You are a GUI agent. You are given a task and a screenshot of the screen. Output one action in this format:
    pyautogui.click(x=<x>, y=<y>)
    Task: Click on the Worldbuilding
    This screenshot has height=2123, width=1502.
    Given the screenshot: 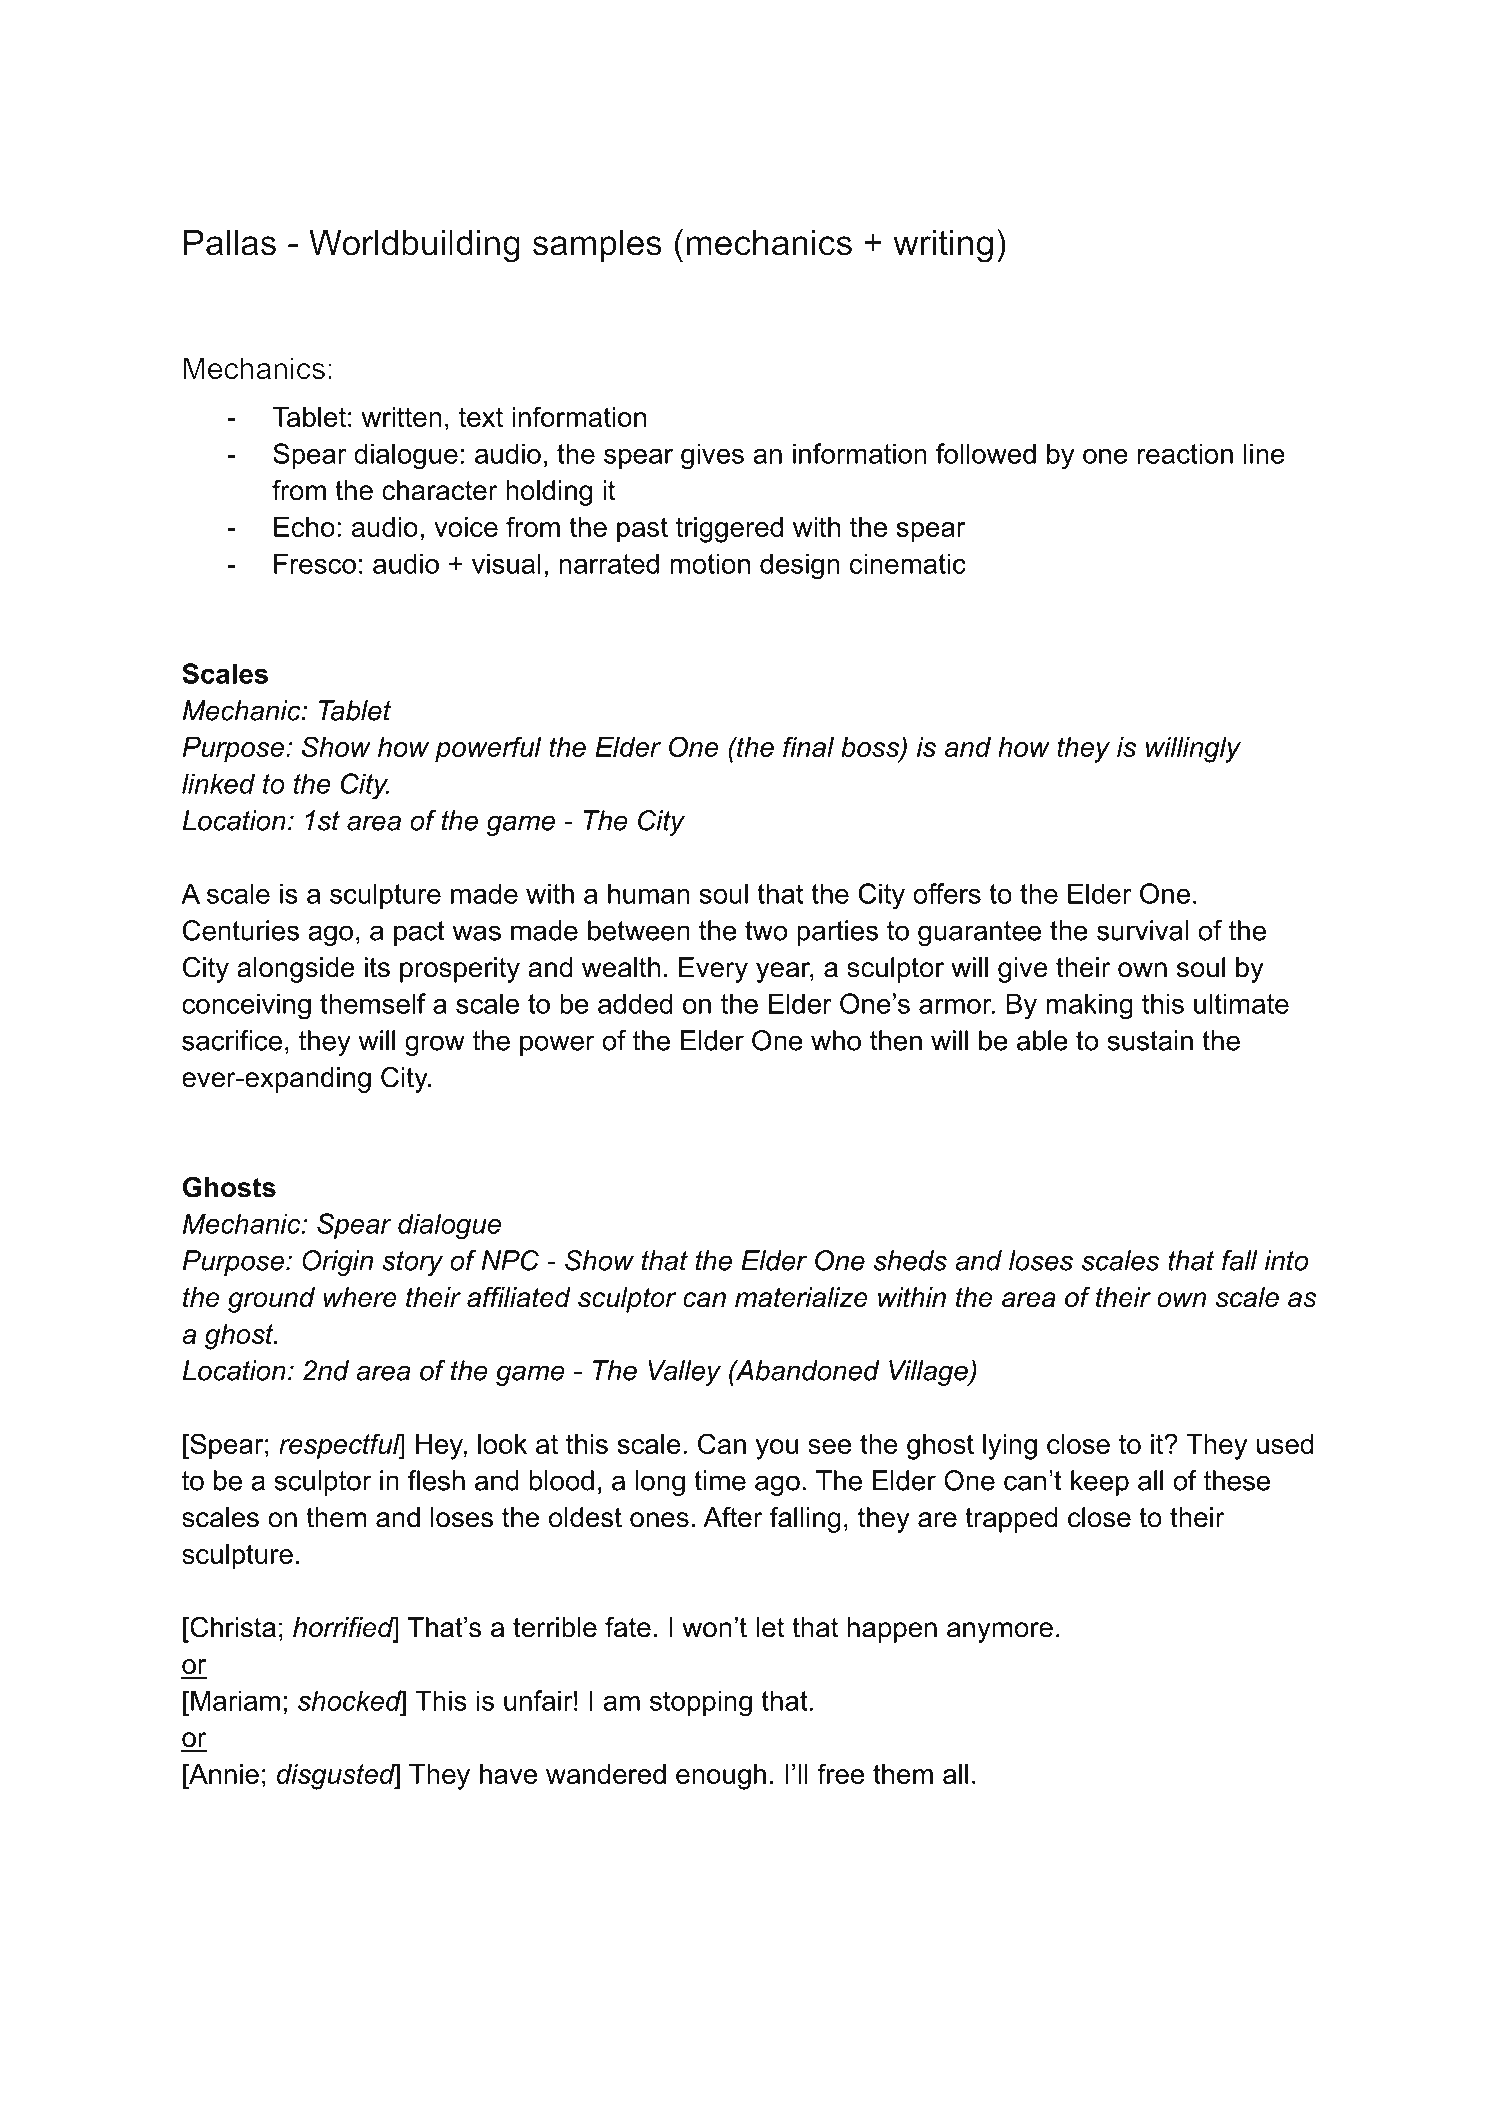 What is the action you would take?
    pyautogui.click(x=414, y=246)
